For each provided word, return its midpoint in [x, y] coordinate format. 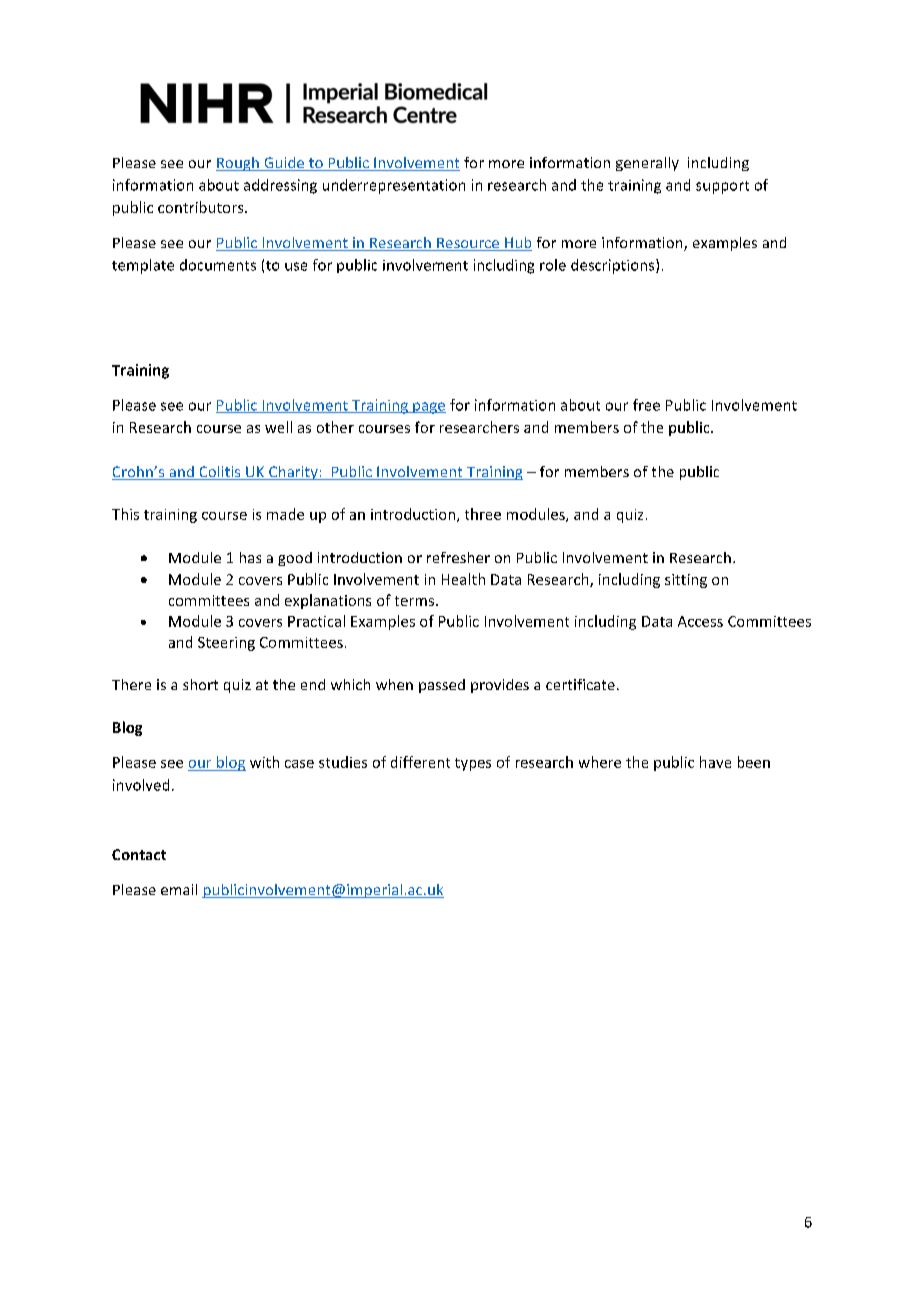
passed [442, 686]
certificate [580, 684]
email [179, 889]
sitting [686, 581]
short [200, 684]
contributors [202, 207]
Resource [468, 244]
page [428, 408]
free [646, 405]
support [722, 187]
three [483, 514]
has [250, 557]
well [278, 427]
